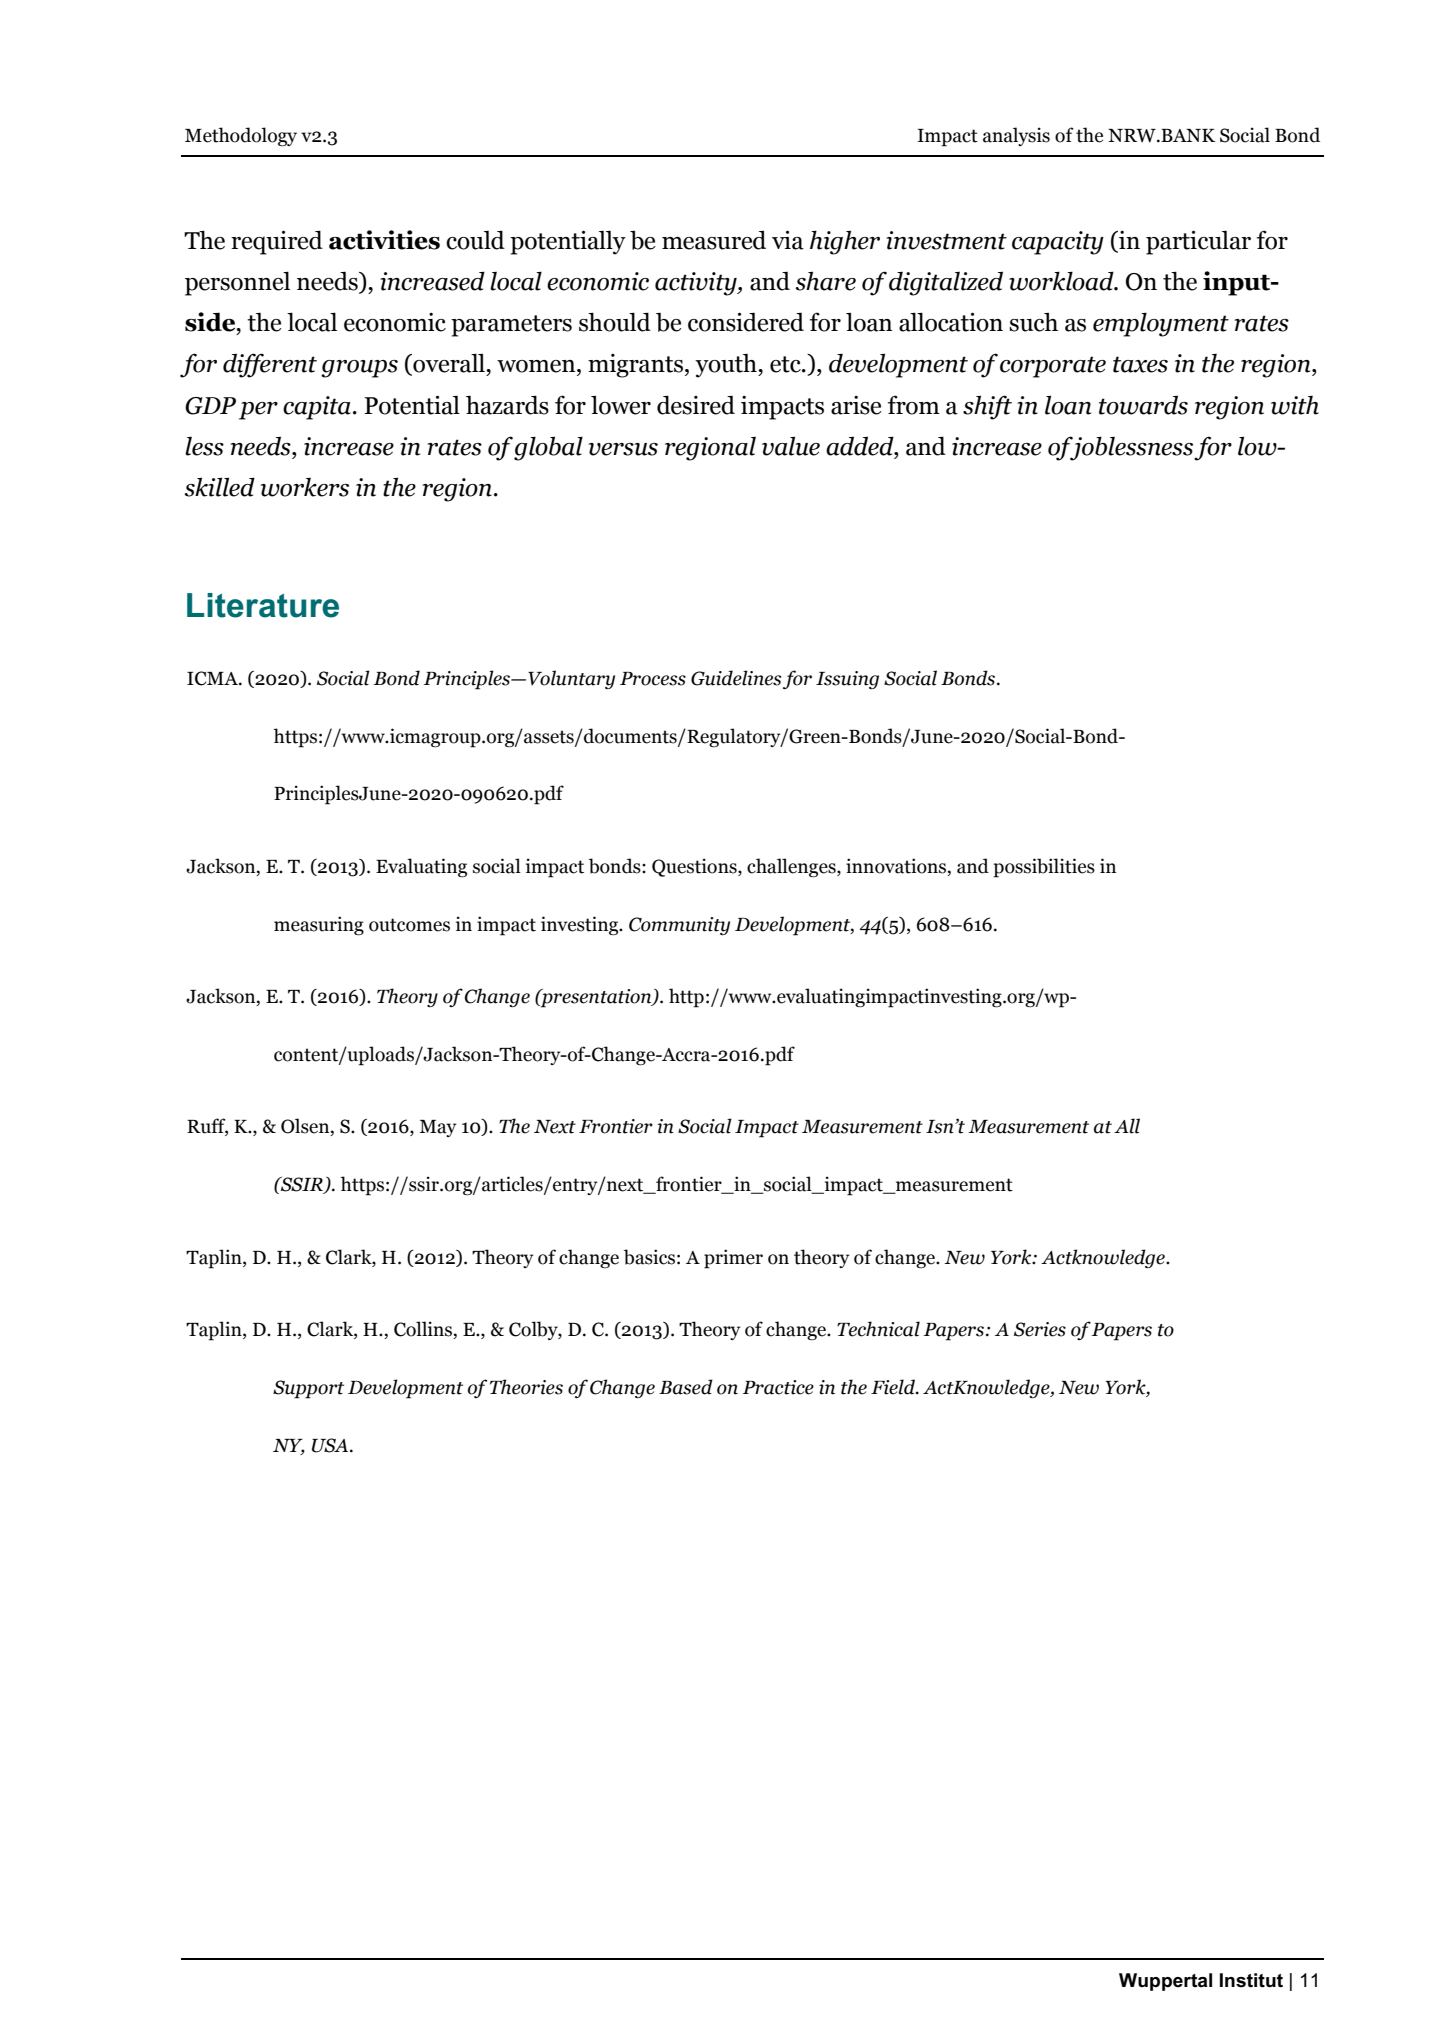  I want to click on measuring, so click(319, 926).
